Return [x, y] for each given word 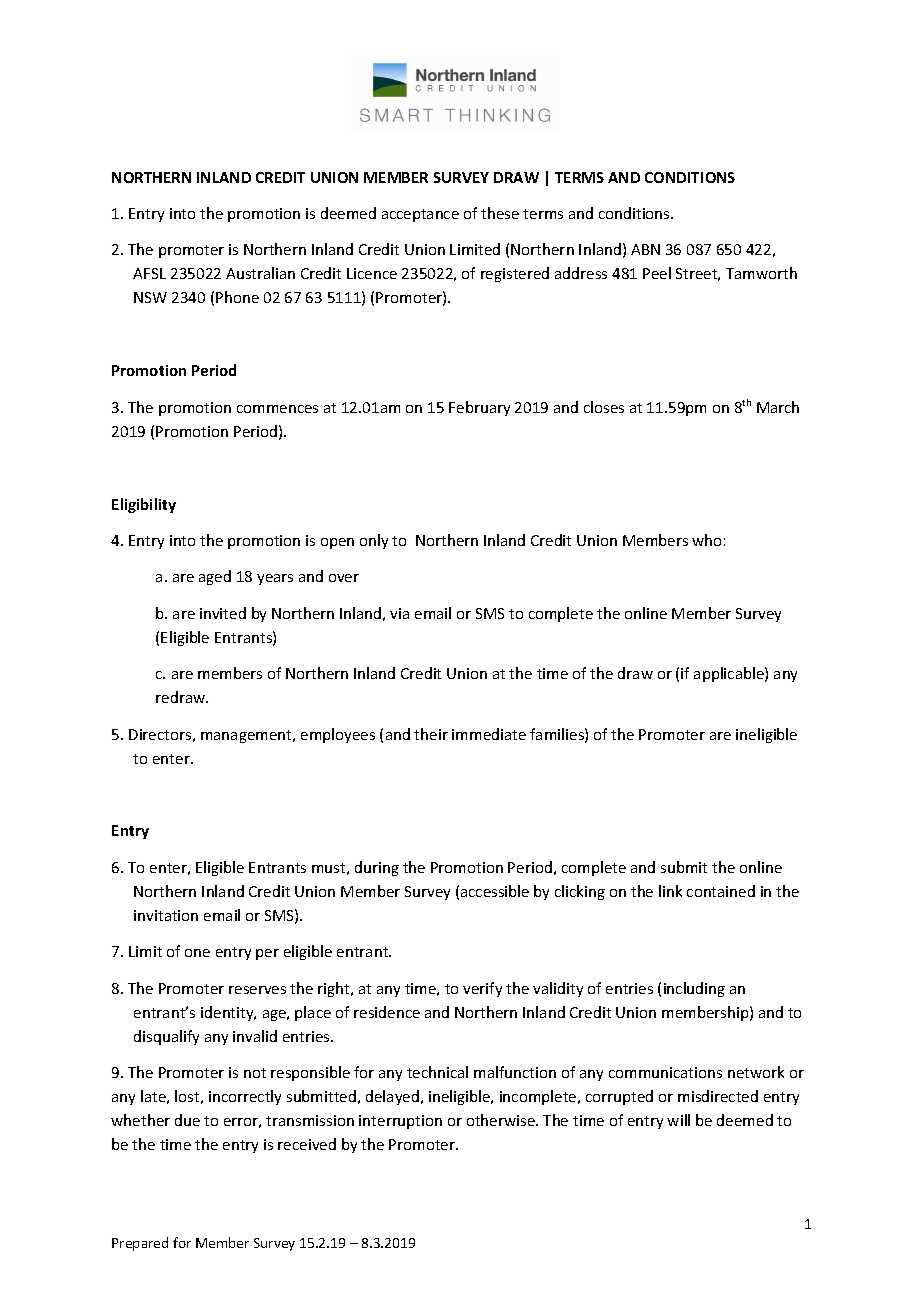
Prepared [140, 1244]
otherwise [502, 1120]
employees [338, 735]
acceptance [420, 215]
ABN [645, 249]
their [431, 734]
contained [721, 891]
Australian [260, 273]
